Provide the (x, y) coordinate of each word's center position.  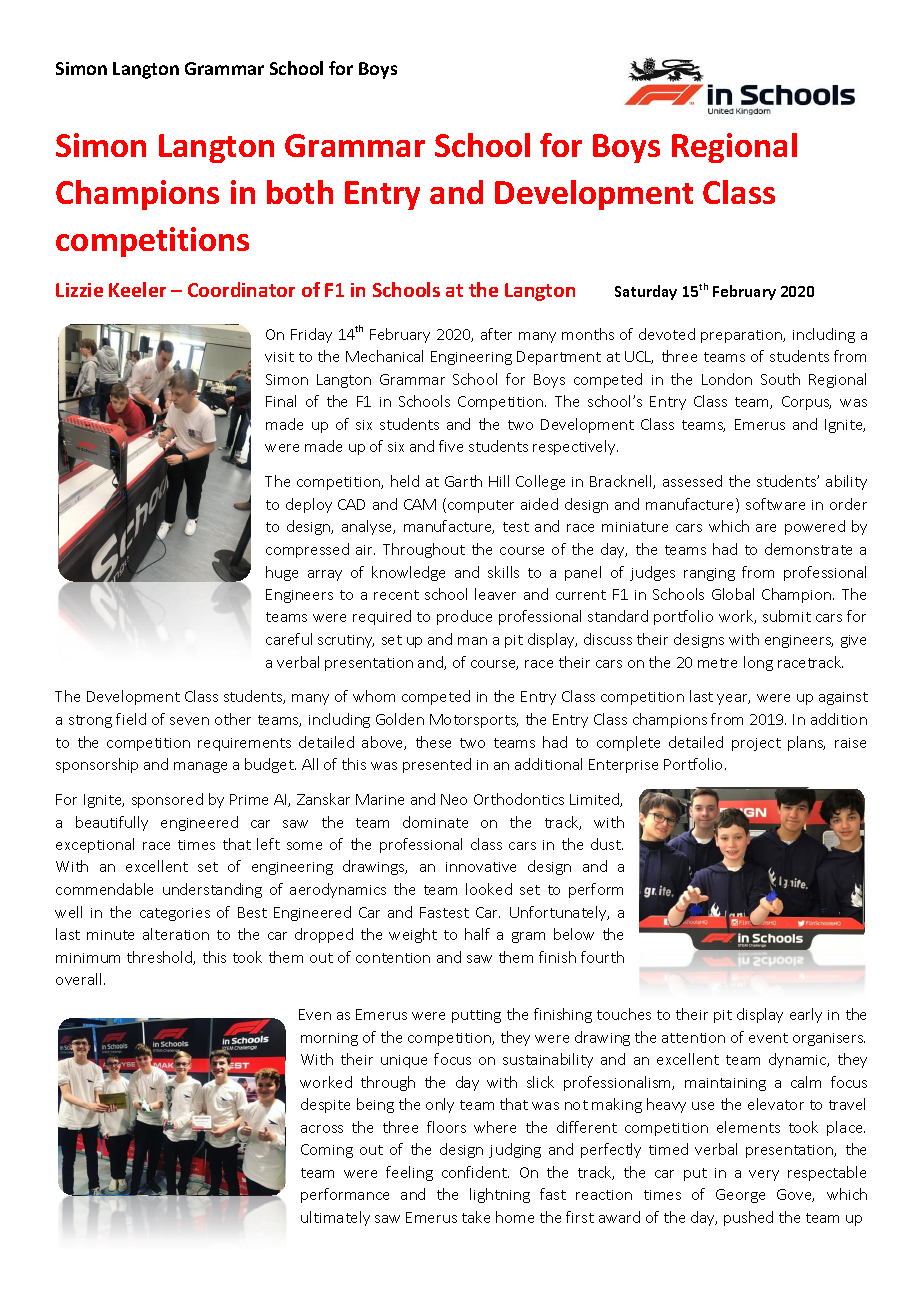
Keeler (137, 289)
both (300, 192)
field (131, 719)
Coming (327, 1151)
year (733, 699)
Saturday (646, 292)
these (433, 742)
